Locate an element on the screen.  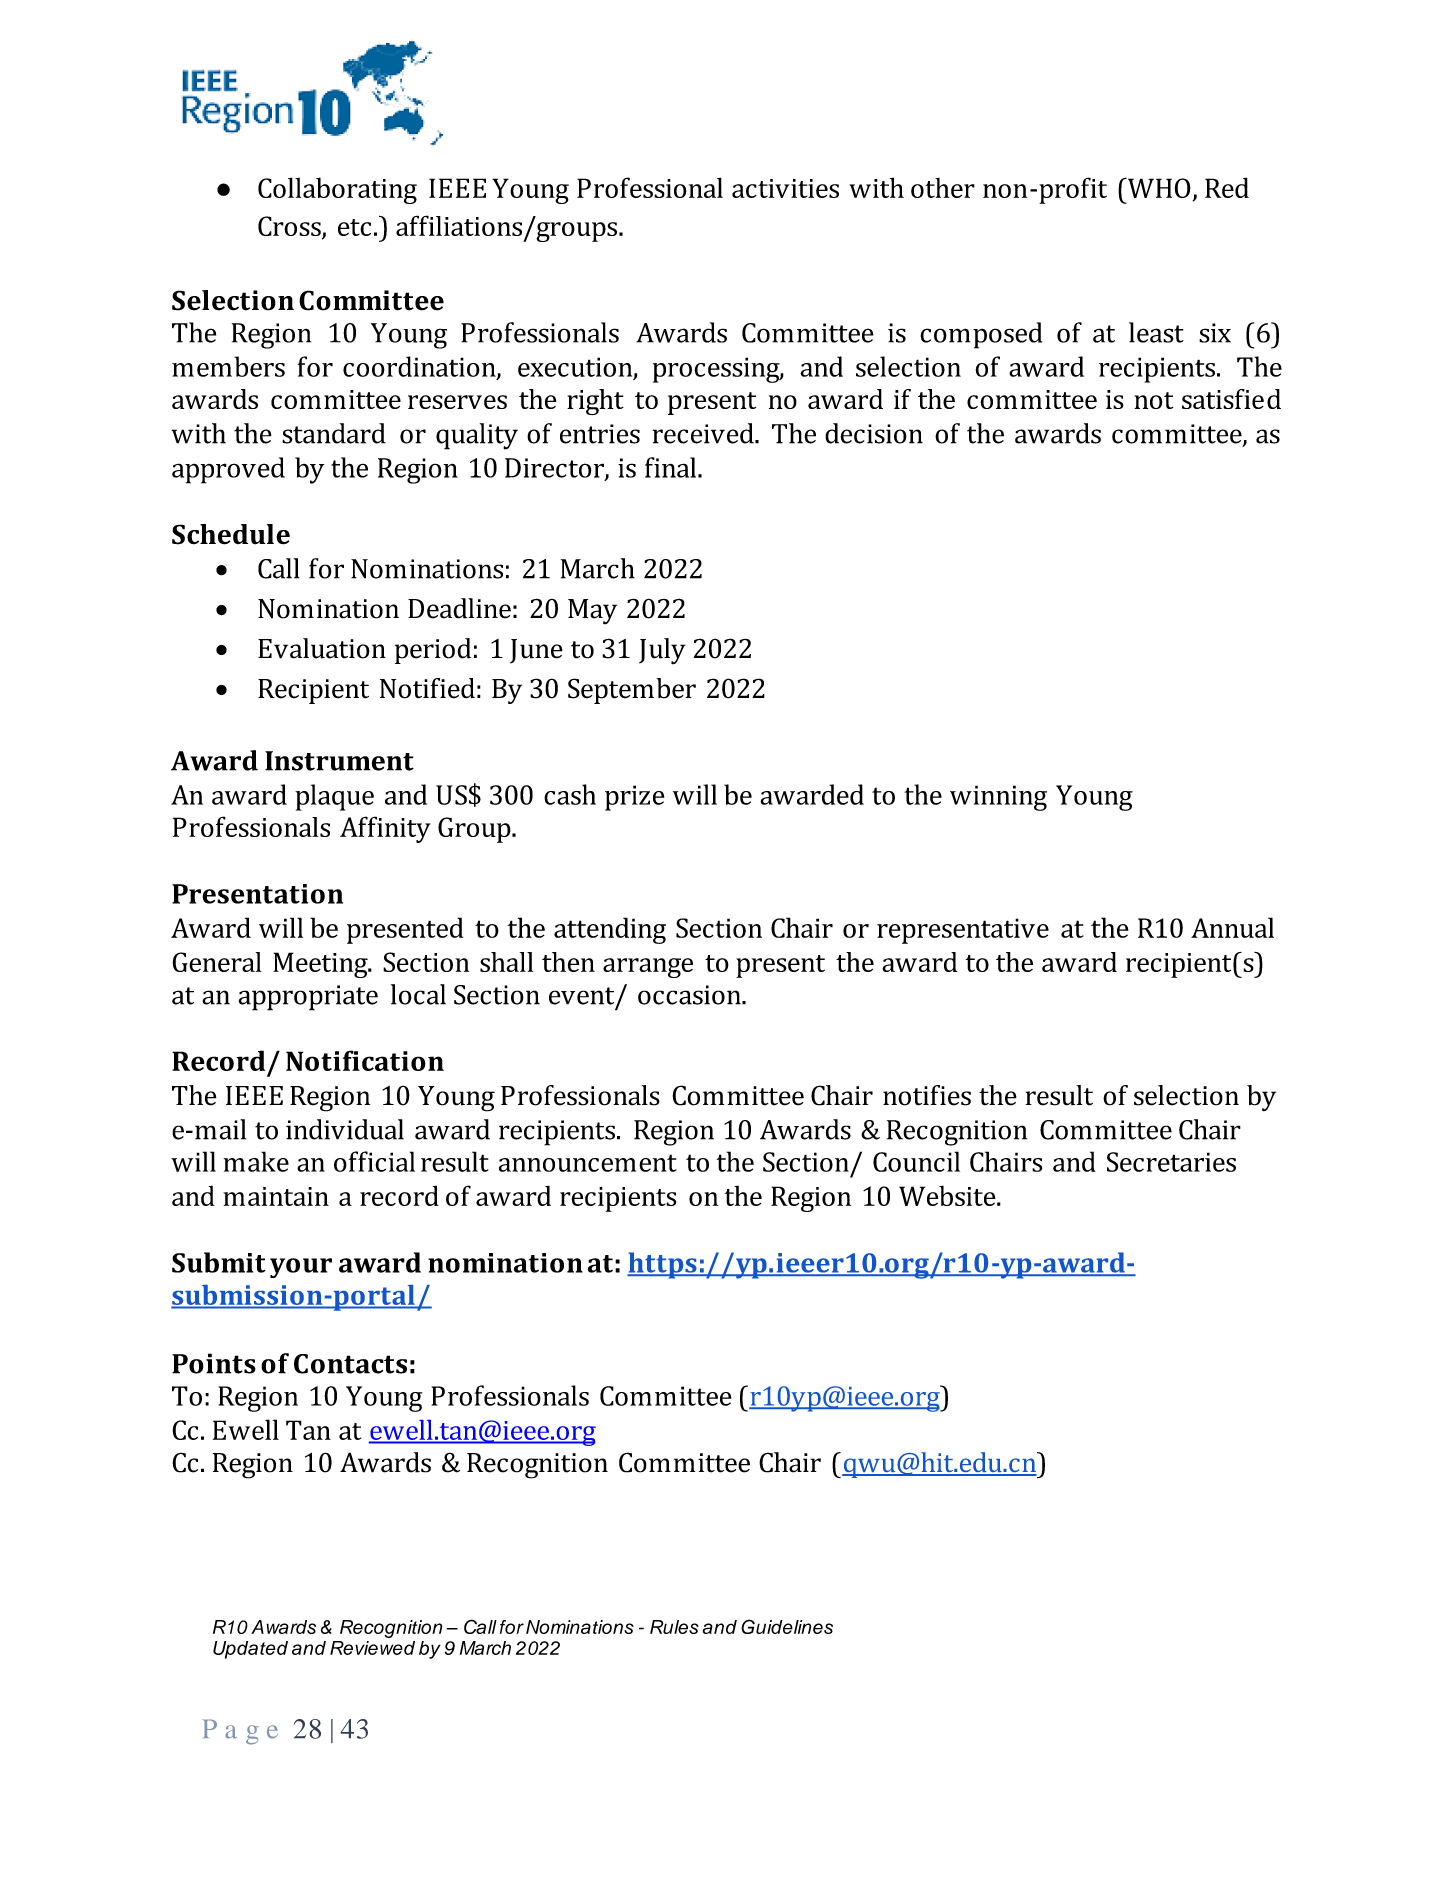
satisfied is located at coordinates (1231, 399).
